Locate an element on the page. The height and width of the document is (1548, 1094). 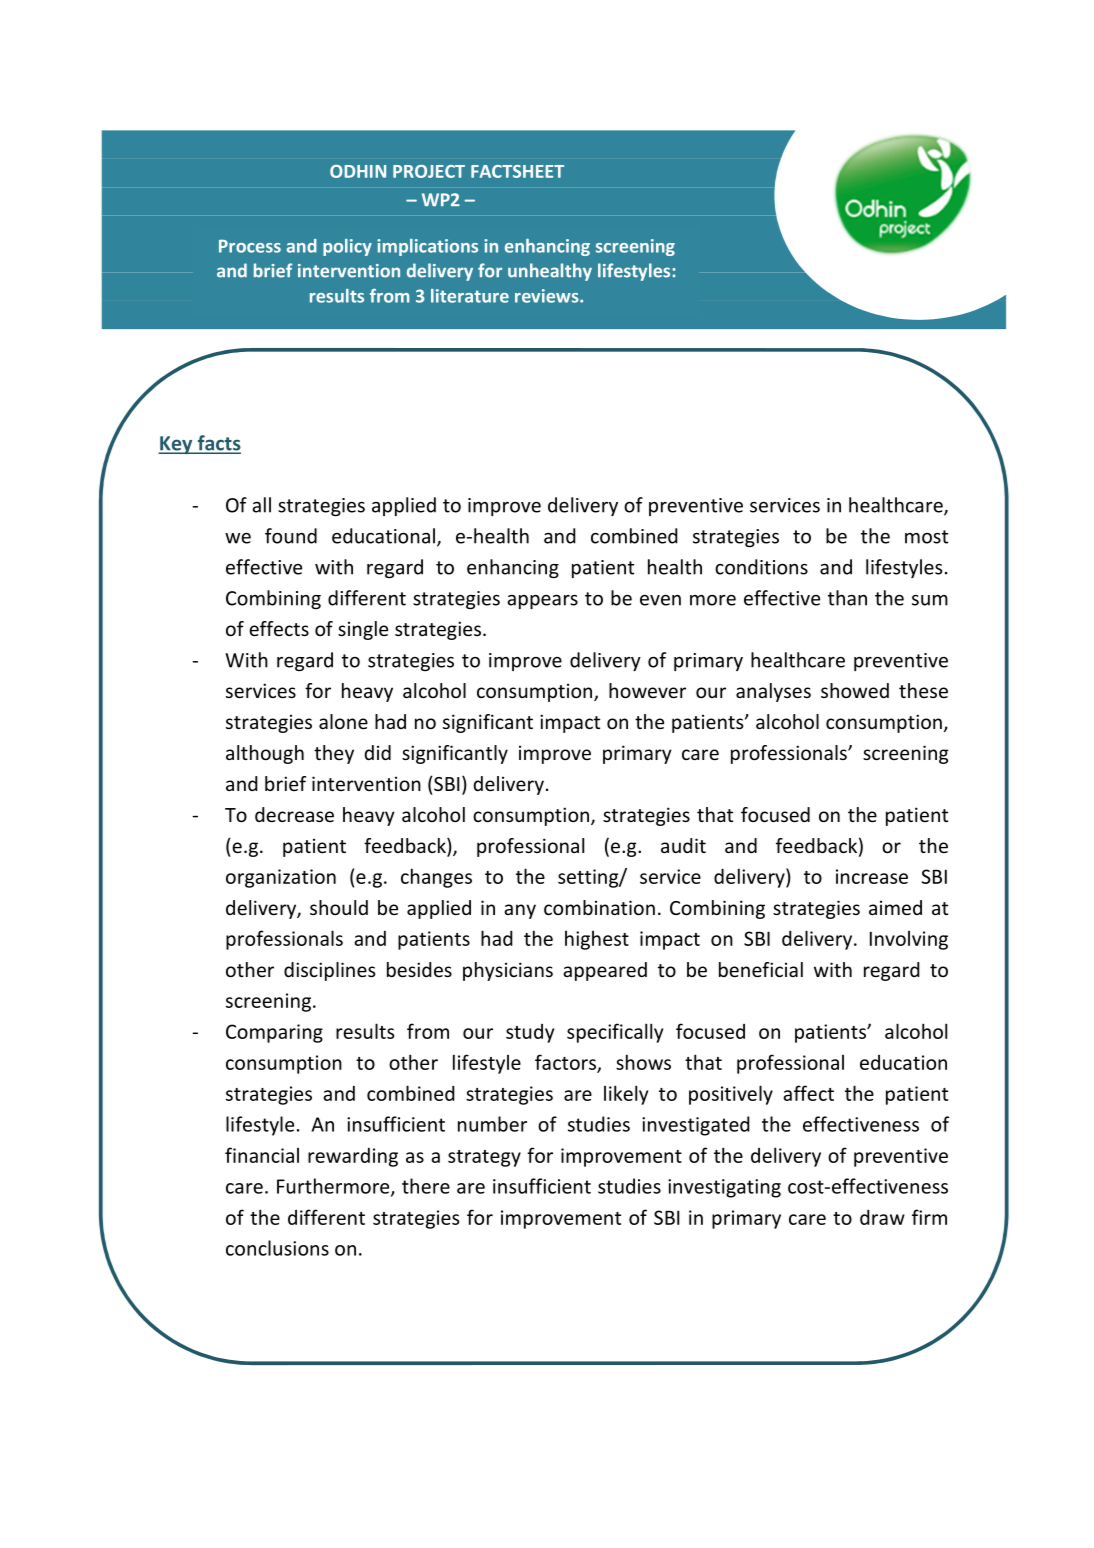
literature is located at coordinates (470, 296).
